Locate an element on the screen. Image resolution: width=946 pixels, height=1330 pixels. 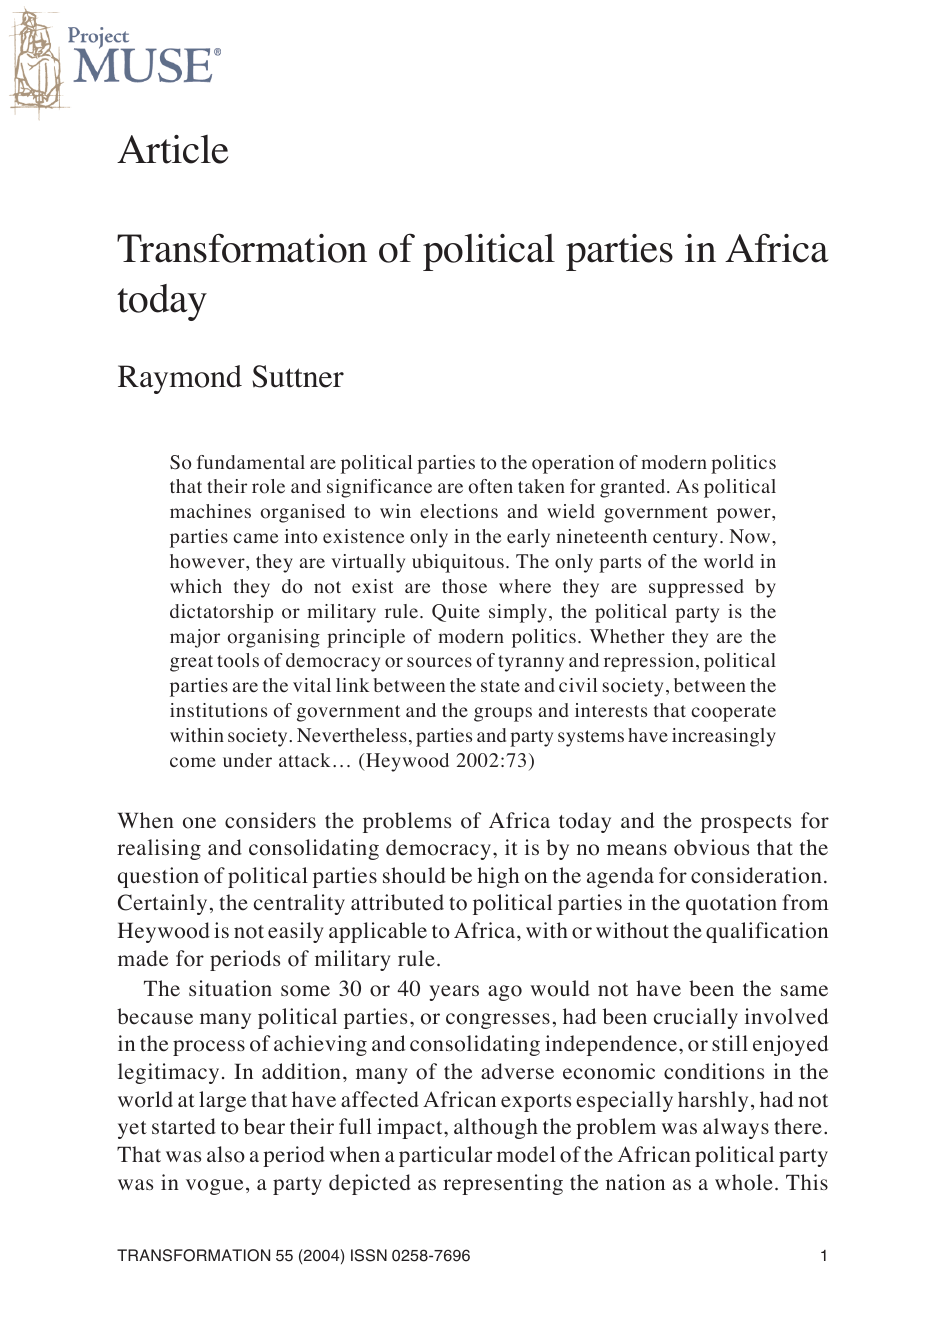
operation is located at coordinates (573, 464).
